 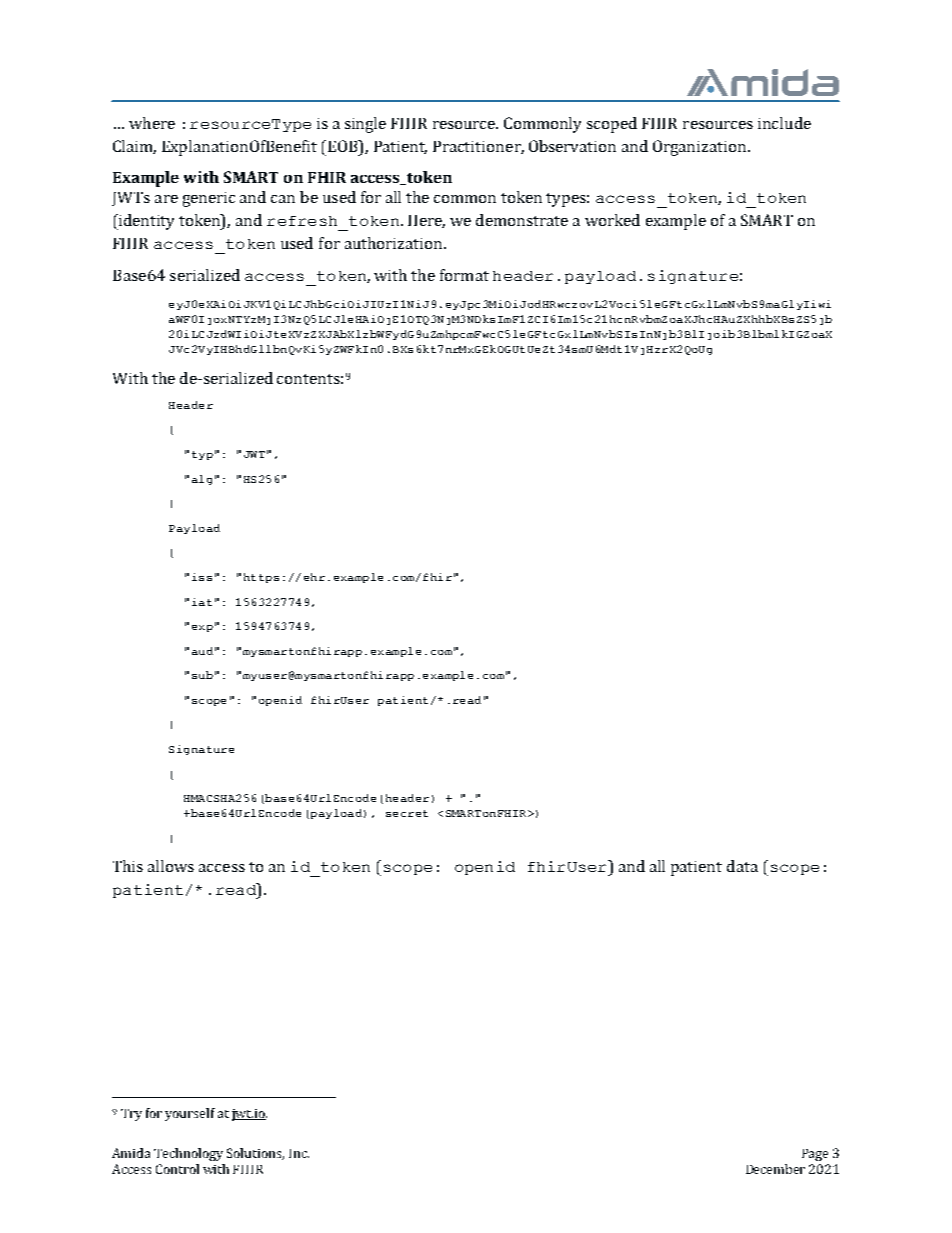 What do you see at coordinates (742, 866) in the document?
I see `data` at bounding box center [742, 866].
